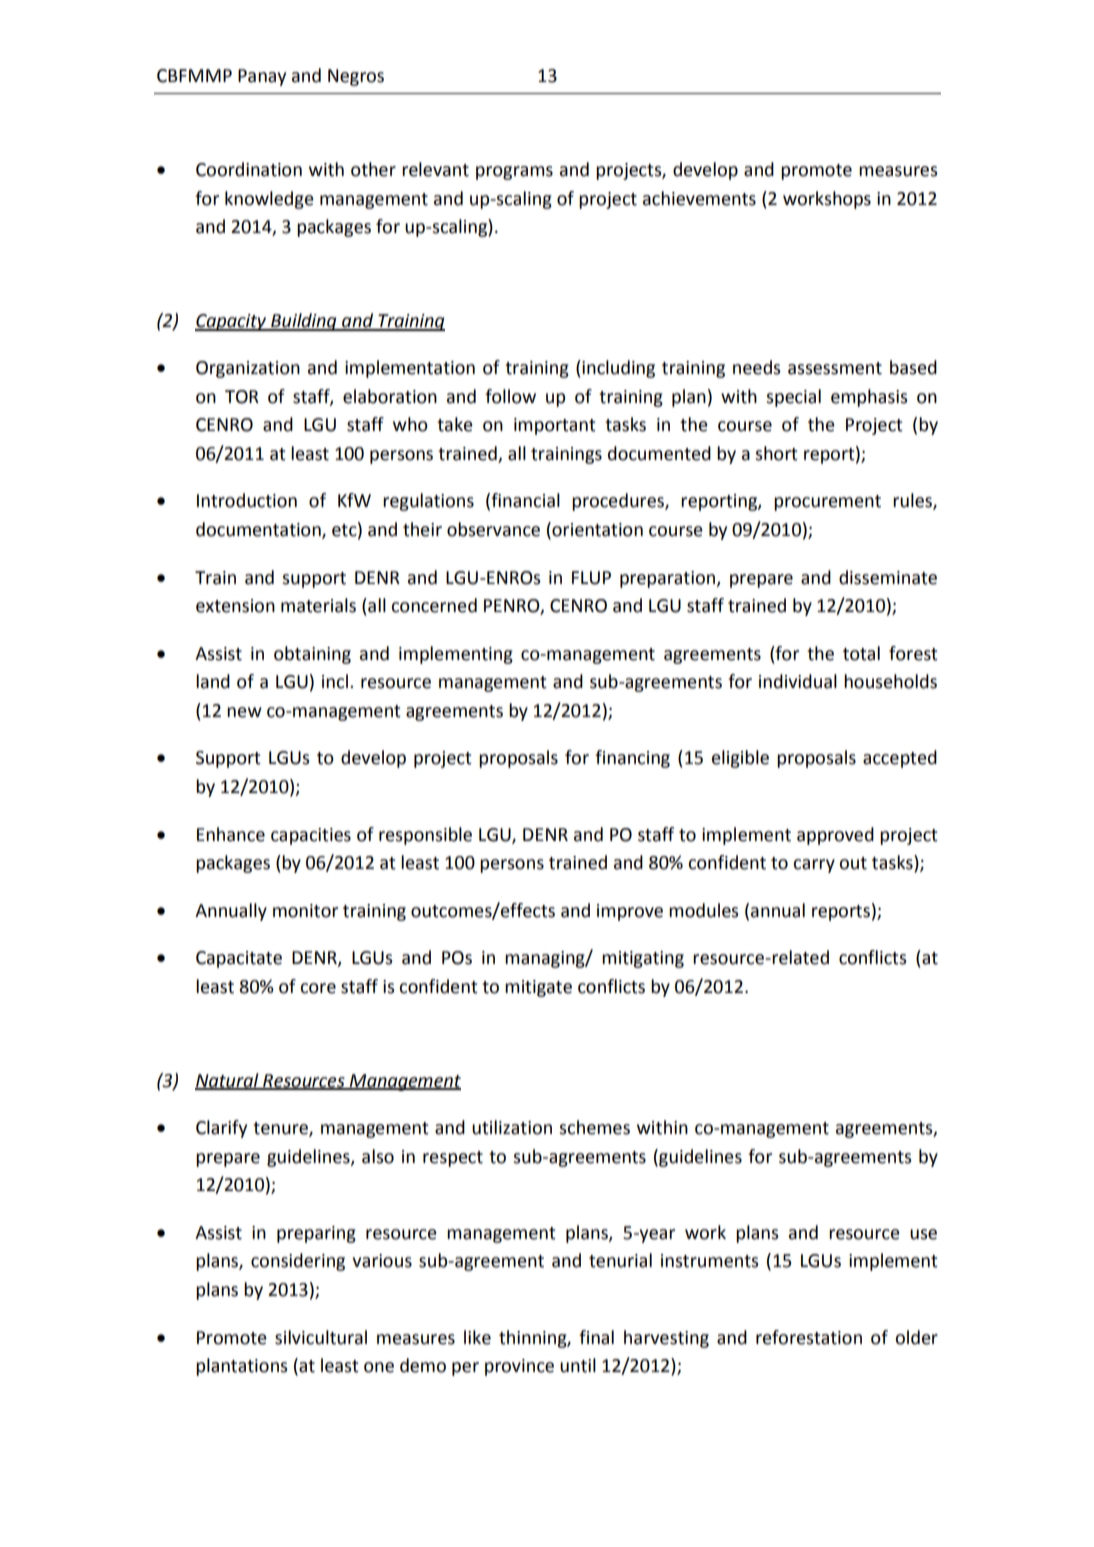 The width and height of the screenshot is (1094, 1547). I want to click on carry, so click(814, 866).
